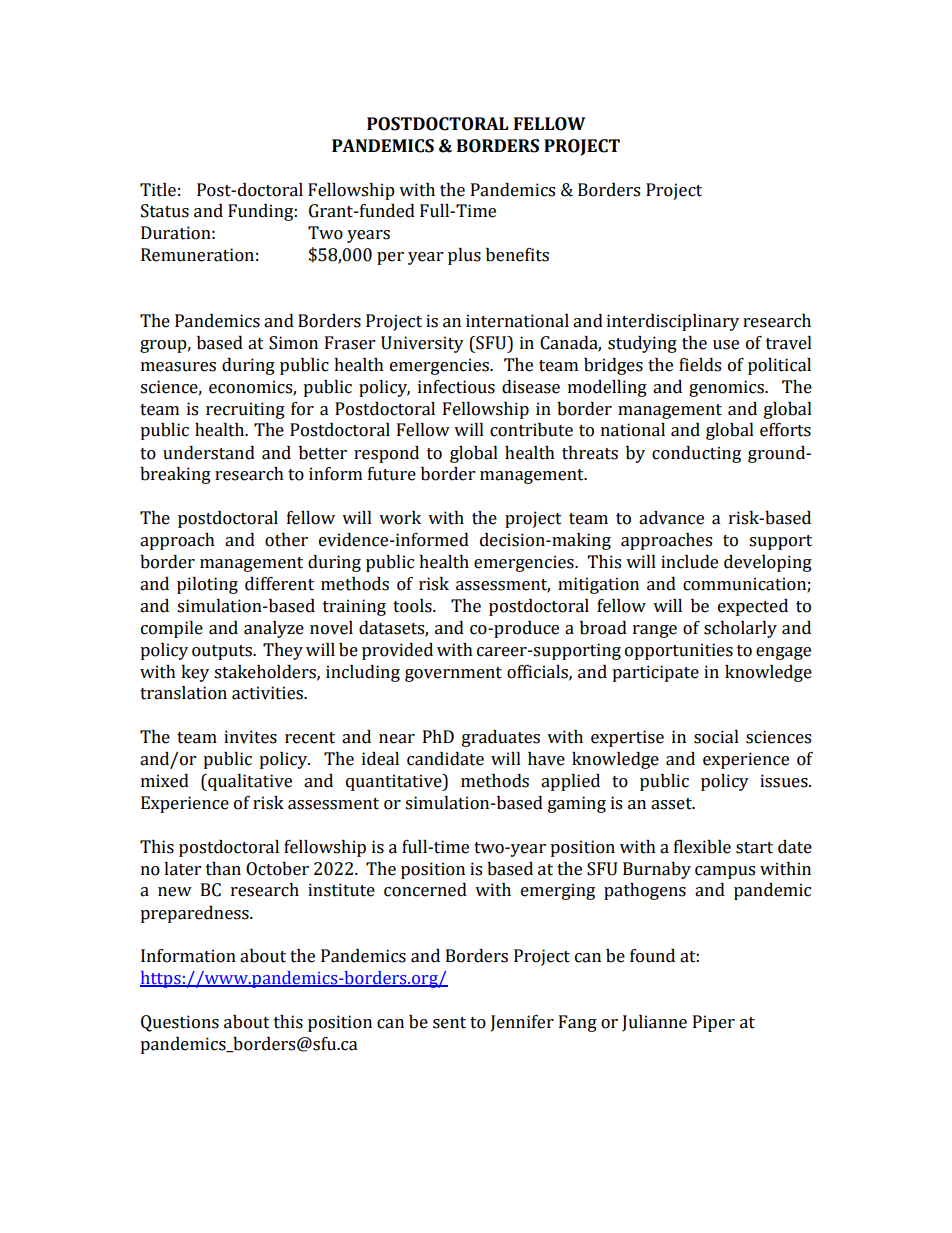 This screenshot has height=1233, width=952. What do you see at coordinates (716, 737) in the screenshot?
I see `social` at bounding box center [716, 737].
